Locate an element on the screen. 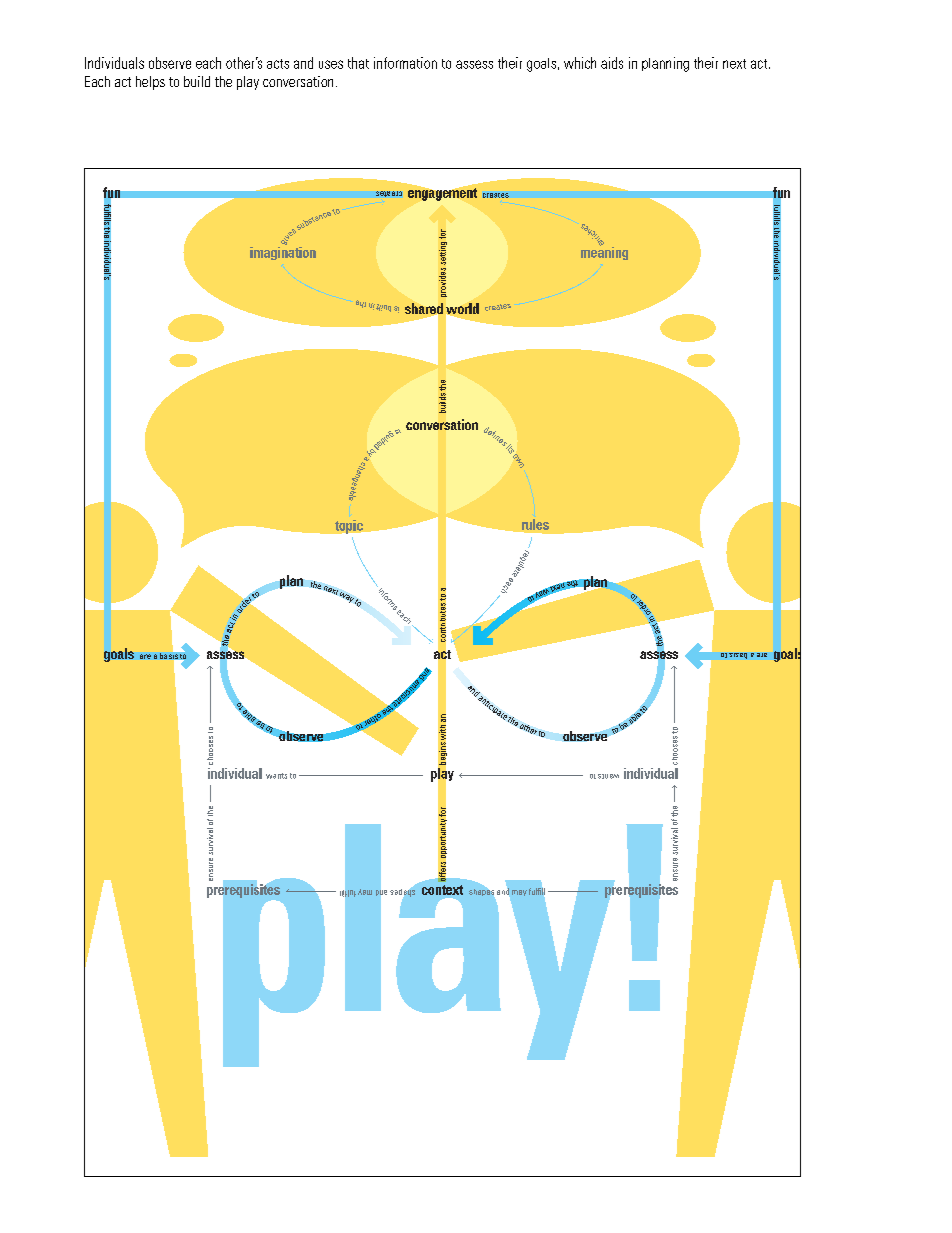 The width and height of the screenshot is (952, 1233). that is located at coordinates (358, 63).
